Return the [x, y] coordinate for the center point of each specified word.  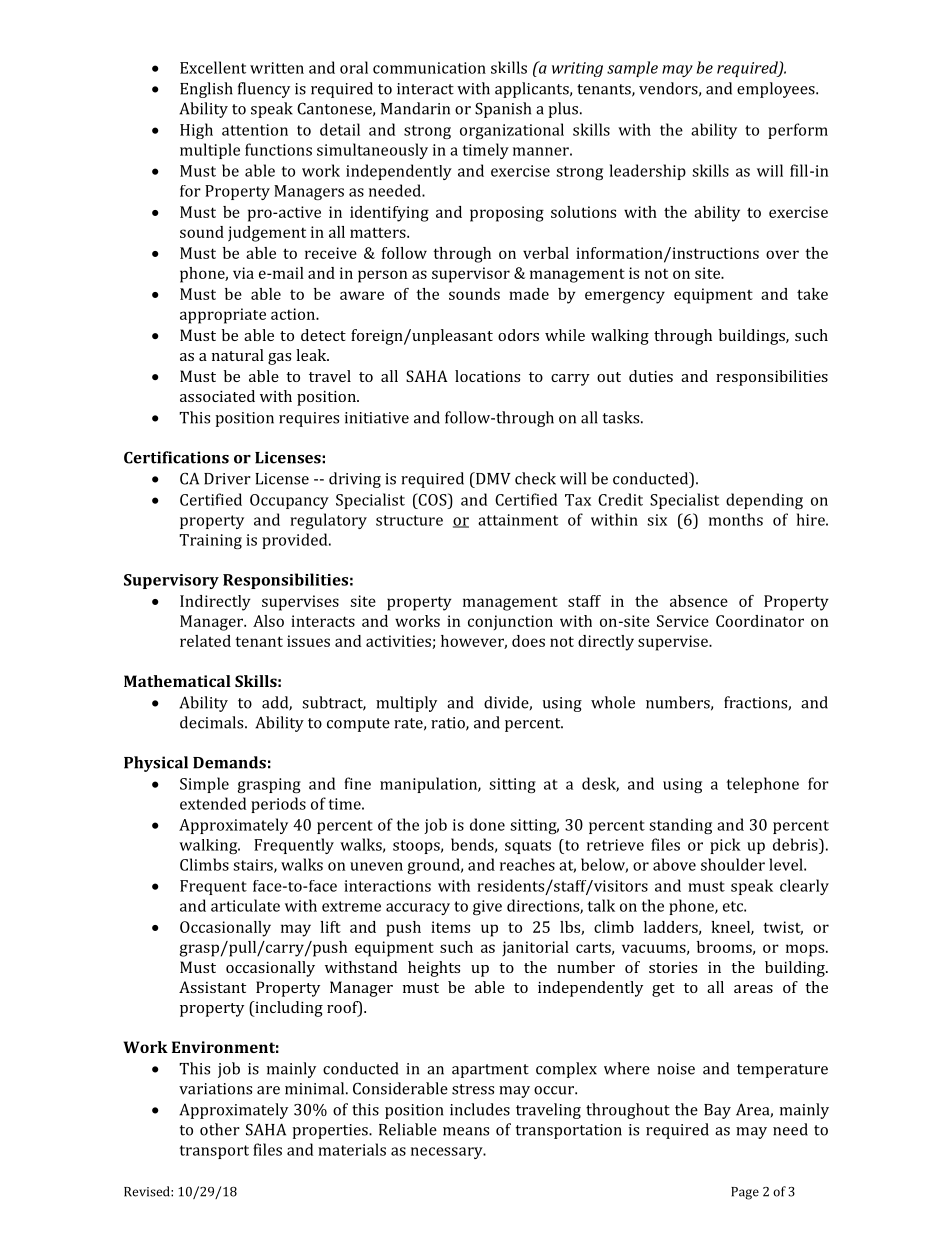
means [466, 1131]
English [206, 90]
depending [764, 501]
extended [213, 803]
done [487, 824]
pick [725, 846]
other [220, 1129]
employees [777, 90]
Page [745, 1193]
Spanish [503, 110]
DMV [492, 478]
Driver [227, 479]
